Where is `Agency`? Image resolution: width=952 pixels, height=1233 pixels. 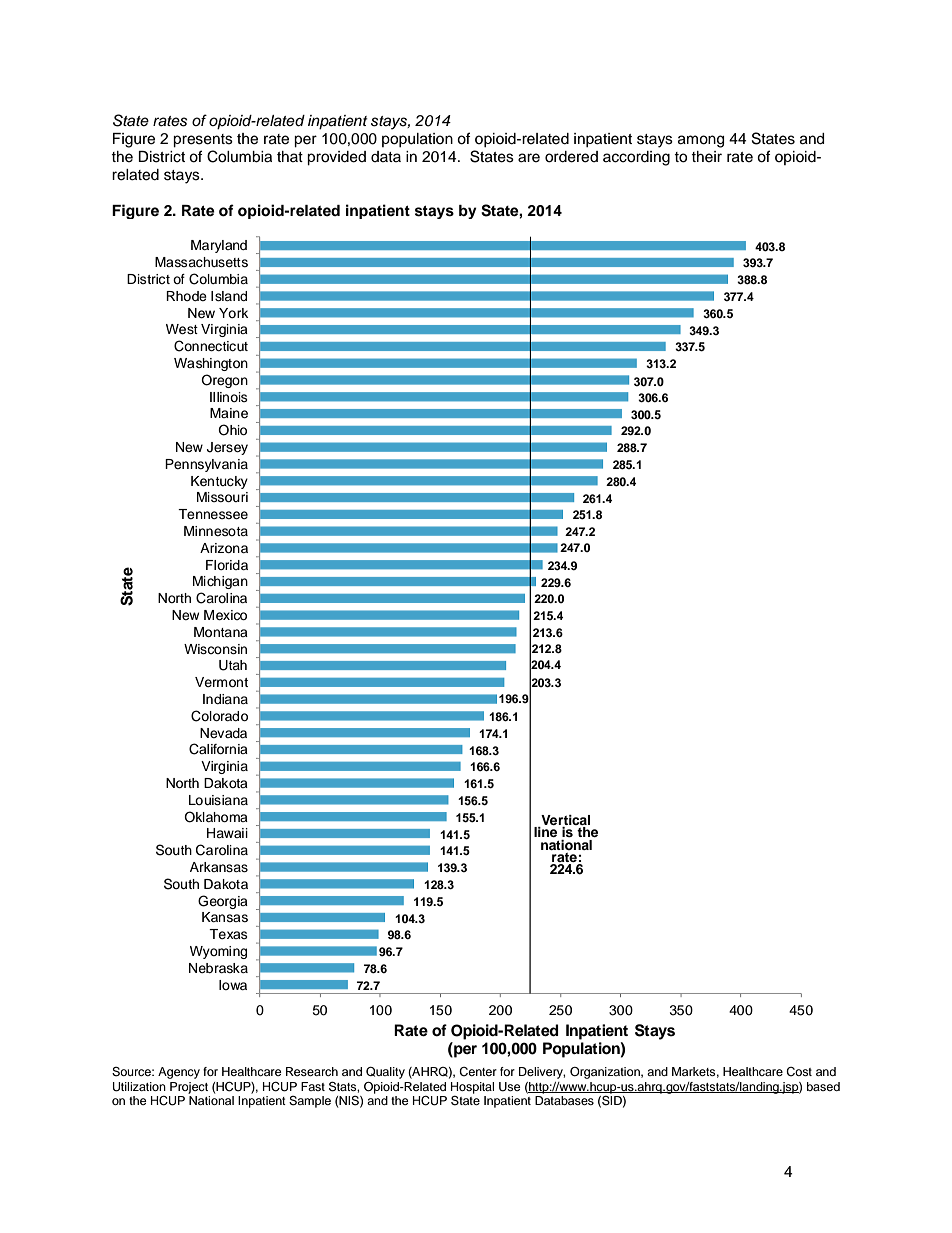 Agency is located at coordinates (179, 1073).
